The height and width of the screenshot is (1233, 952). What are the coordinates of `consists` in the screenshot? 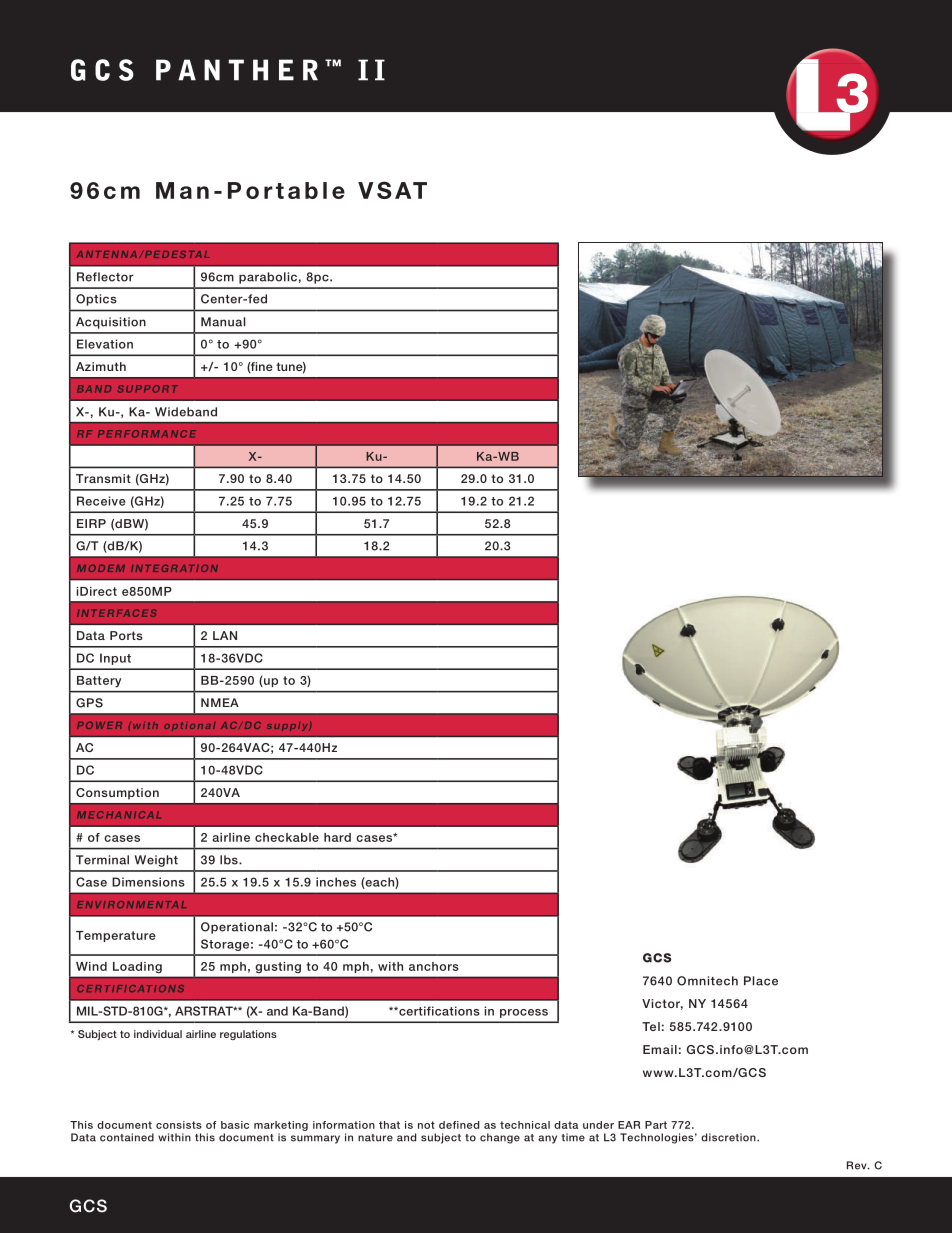 It's located at (179, 1125).
